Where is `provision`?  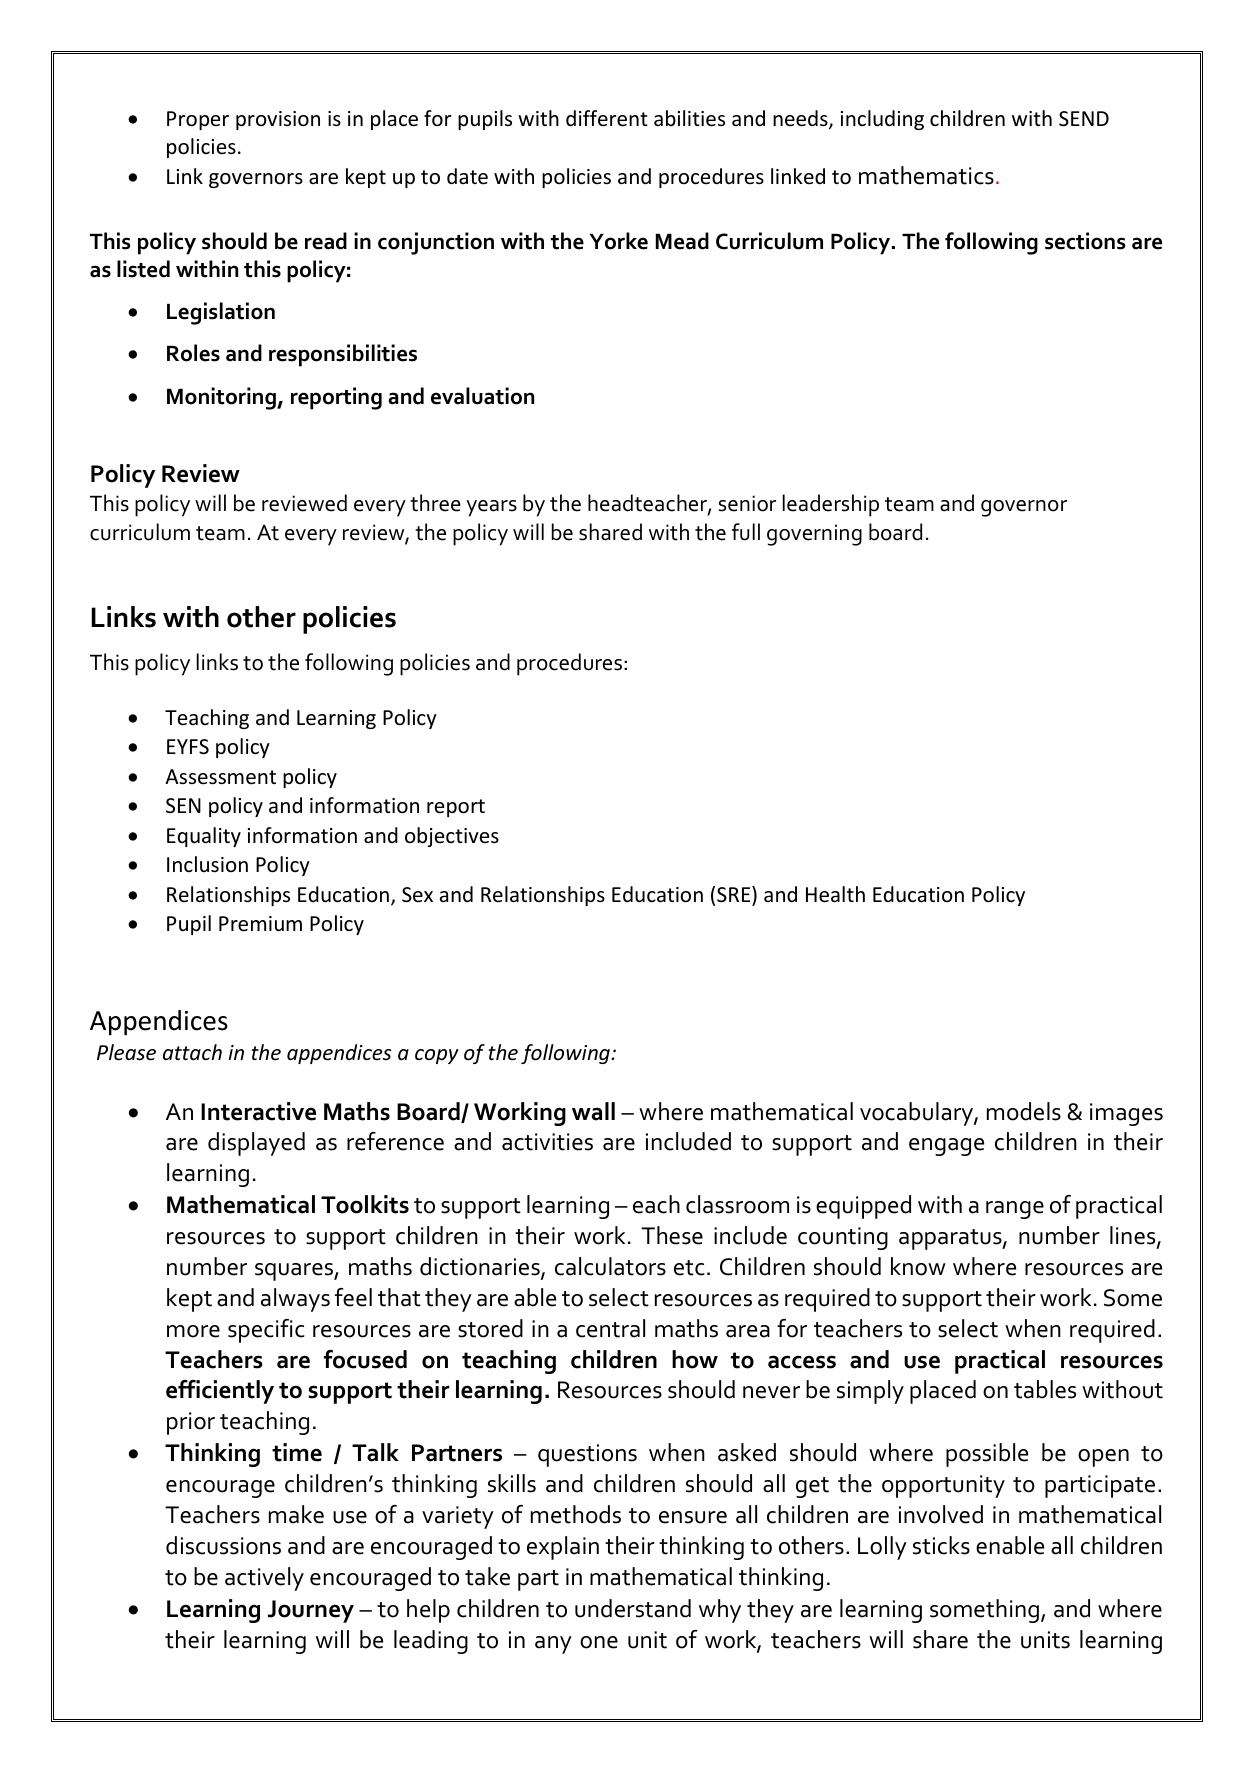 provision is located at coordinates (278, 120).
